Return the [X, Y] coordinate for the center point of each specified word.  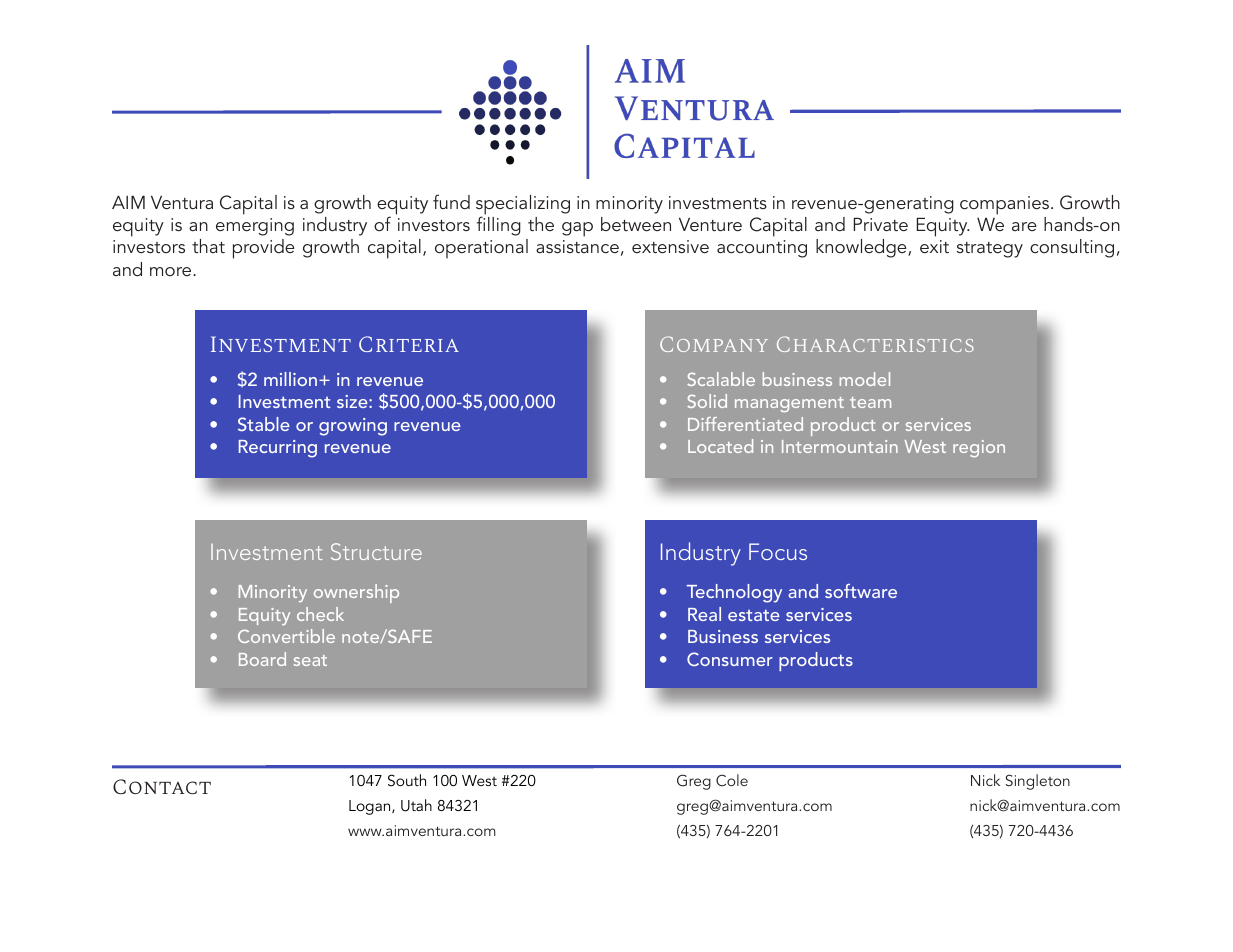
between [636, 224]
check [320, 614]
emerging [255, 227]
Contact [162, 786]
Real [704, 614]
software [861, 591]
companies [1006, 205]
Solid [707, 401]
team [870, 402]
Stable [264, 424]
